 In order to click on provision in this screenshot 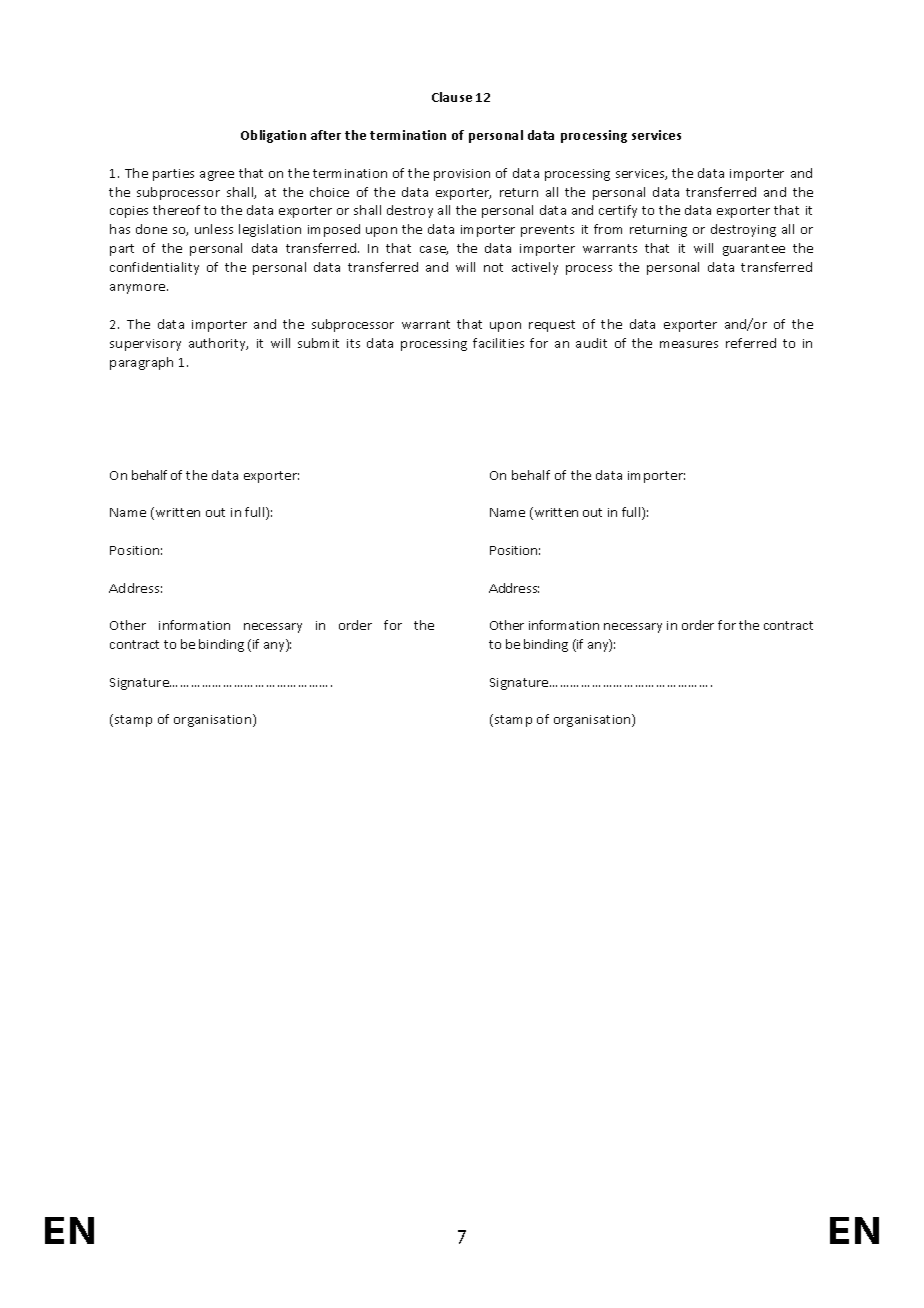, I will do `click(462, 175)`.
